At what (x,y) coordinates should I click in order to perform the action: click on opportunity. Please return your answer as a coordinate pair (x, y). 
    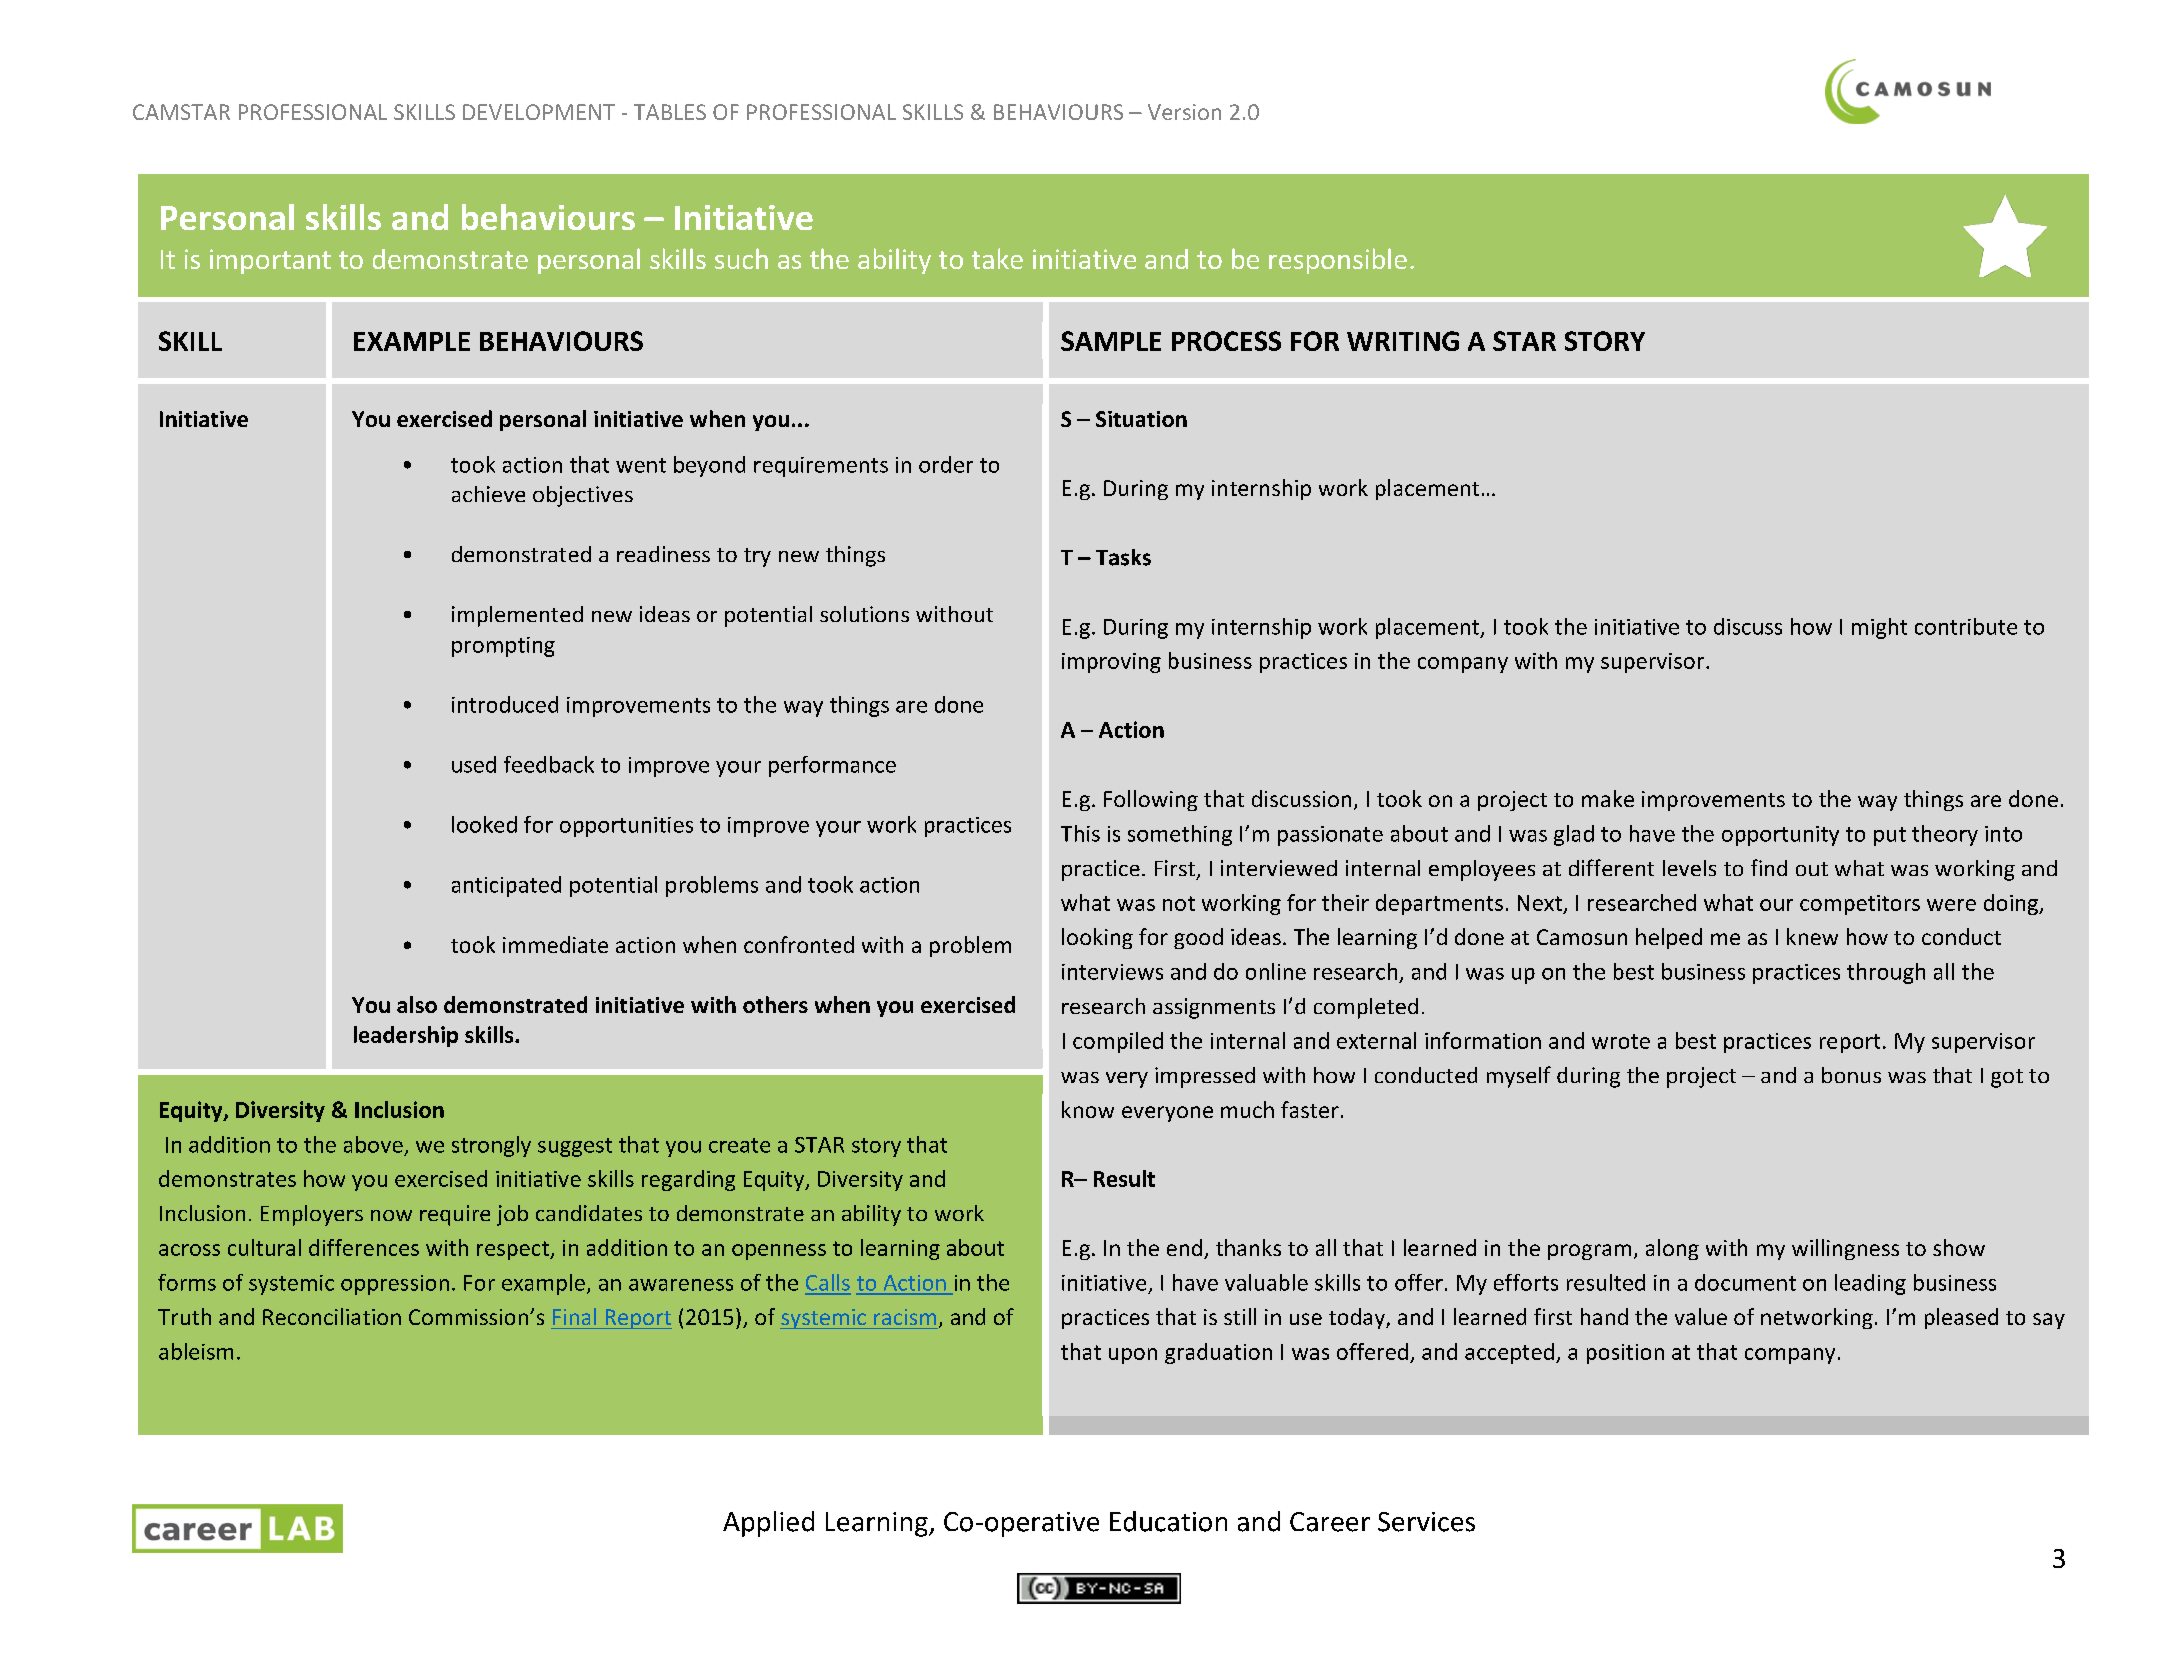
    Looking at the image, I should click on (1780, 836).
